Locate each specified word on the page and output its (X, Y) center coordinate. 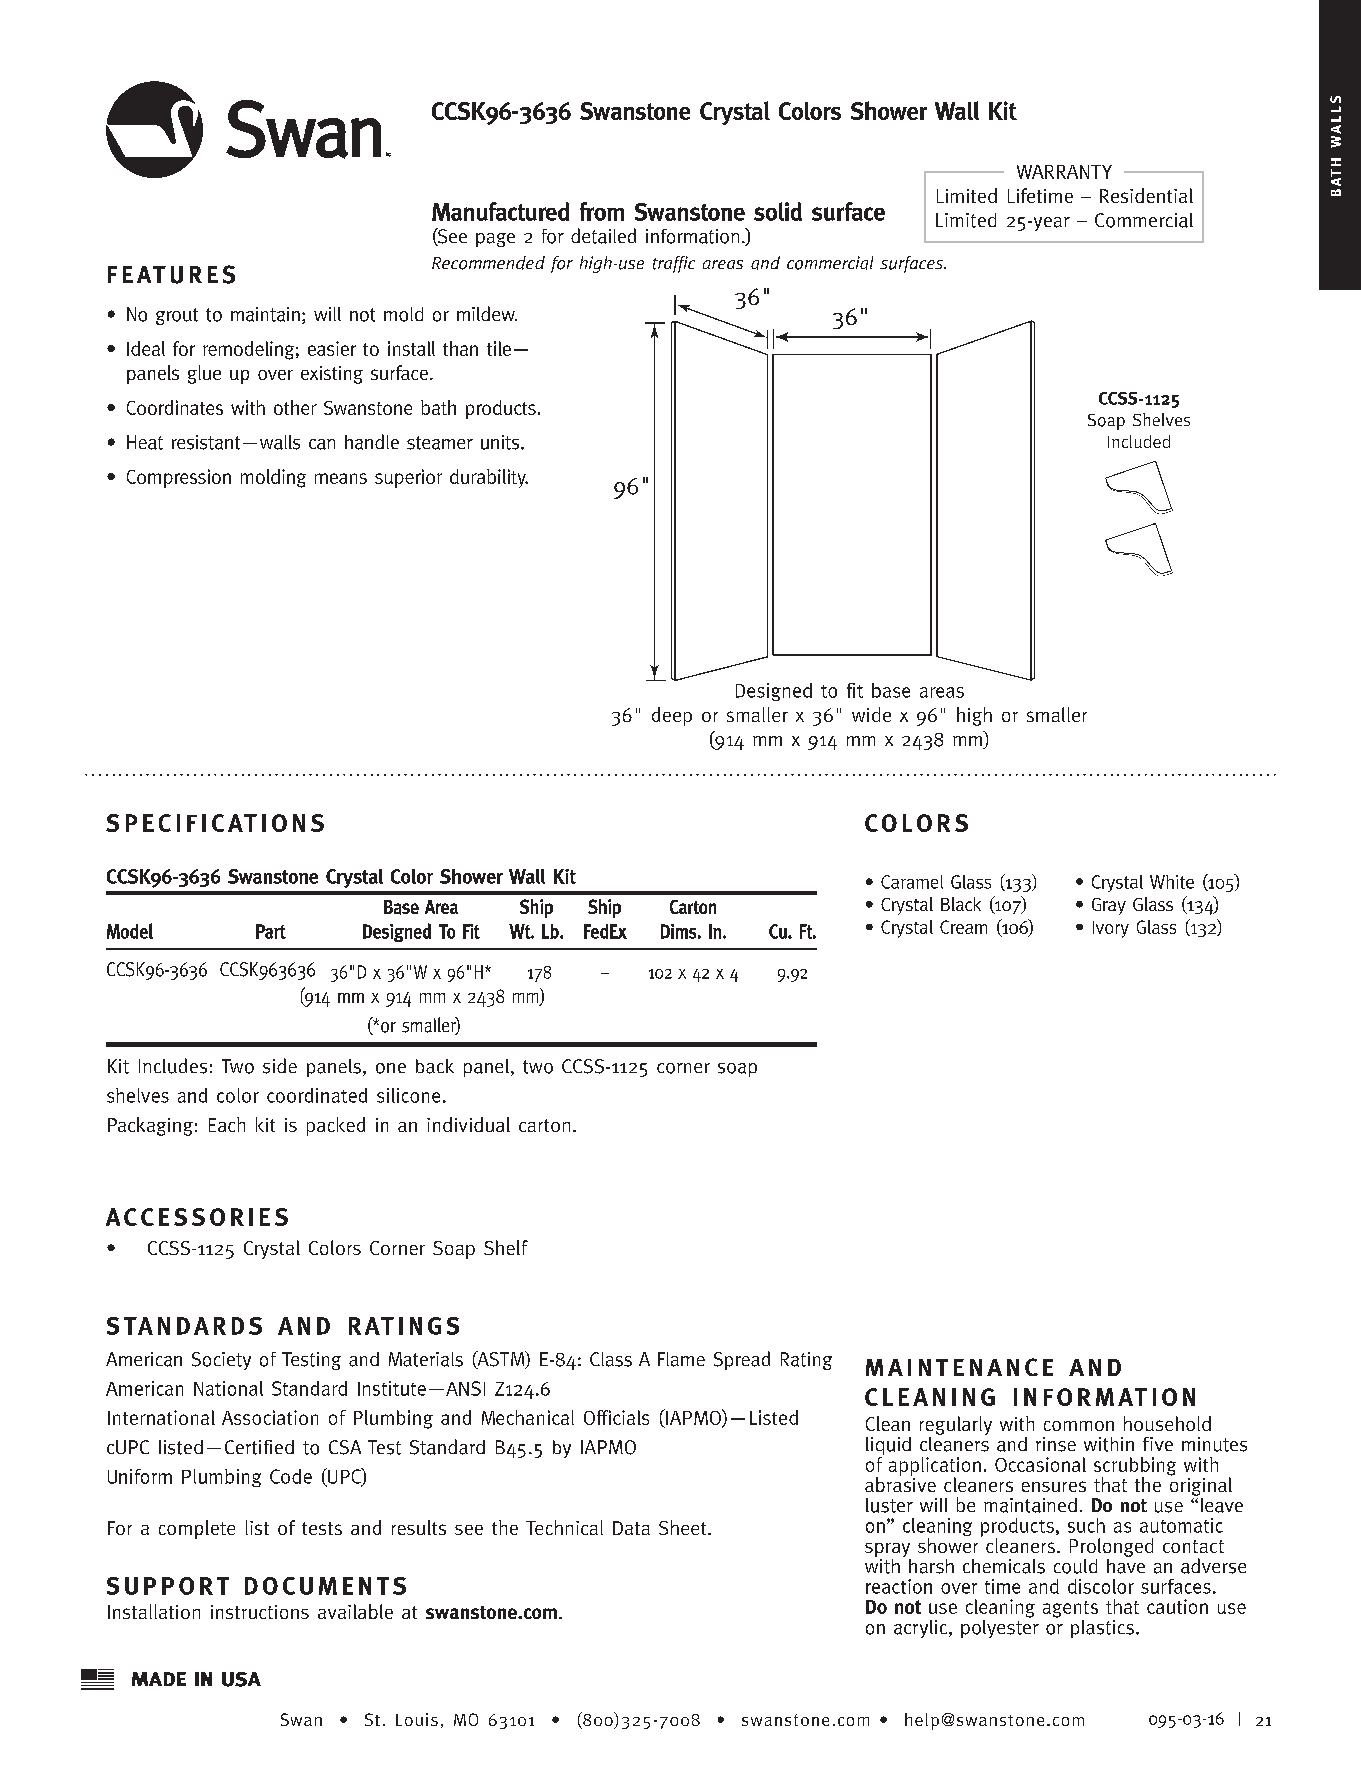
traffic (674, 264)
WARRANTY (1064, 172)
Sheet (684, 1527)
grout (177, 316)
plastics (1102, 1629)
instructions (260, 1612)
